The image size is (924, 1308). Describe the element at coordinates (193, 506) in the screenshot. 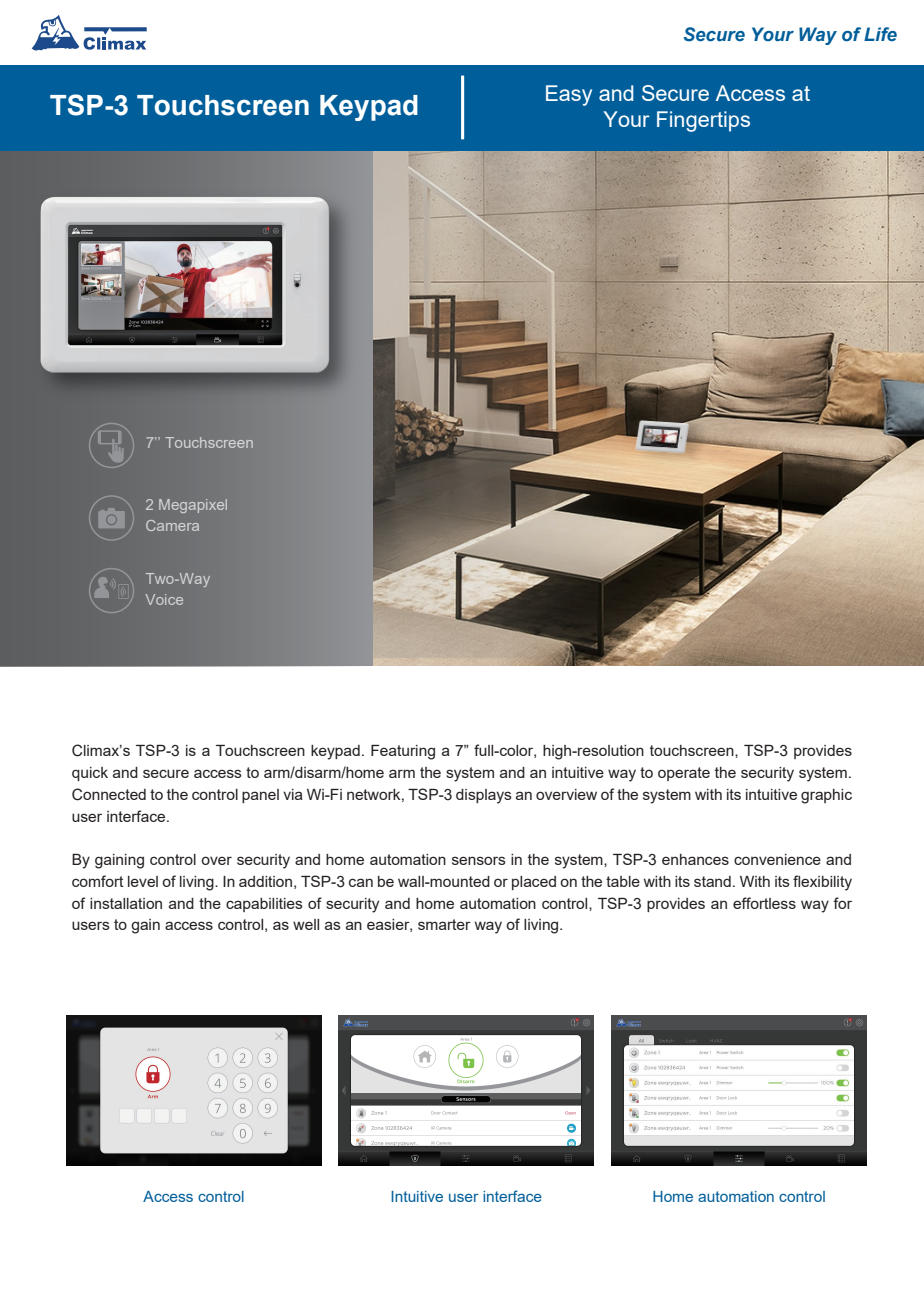

I see `Megapixel` at that location.
